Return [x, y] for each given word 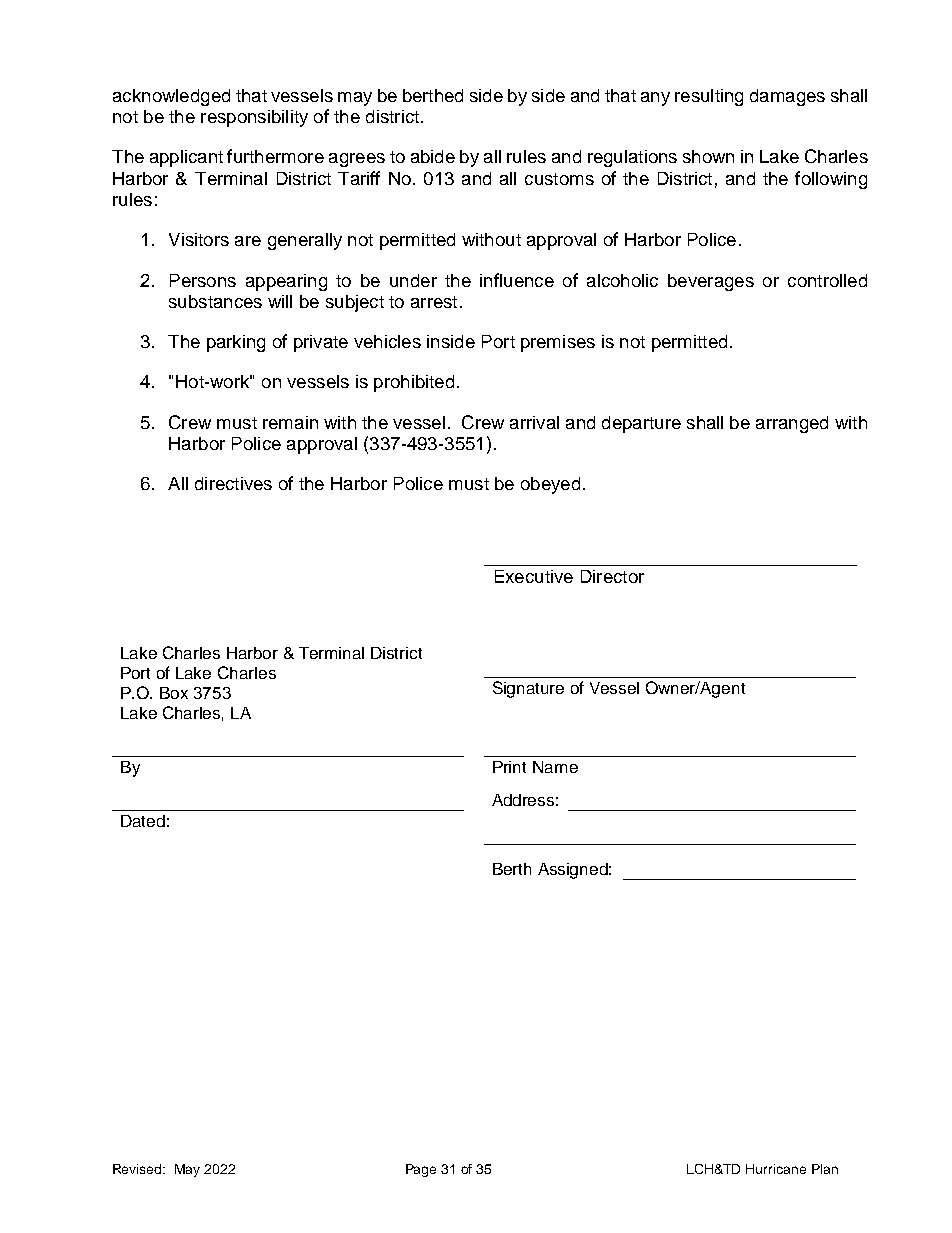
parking [236, 343]
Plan [825, 1169]
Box [174, 693]
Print [509, 767]
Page [421, 1170]
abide [433, 156]
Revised [138, 1169]
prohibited [414, 383]
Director [612, 576]
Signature [528, 689]
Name [555, 767]
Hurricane [776, 1169]
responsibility [254, 118]
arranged [792, 424]
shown [708, 156]
